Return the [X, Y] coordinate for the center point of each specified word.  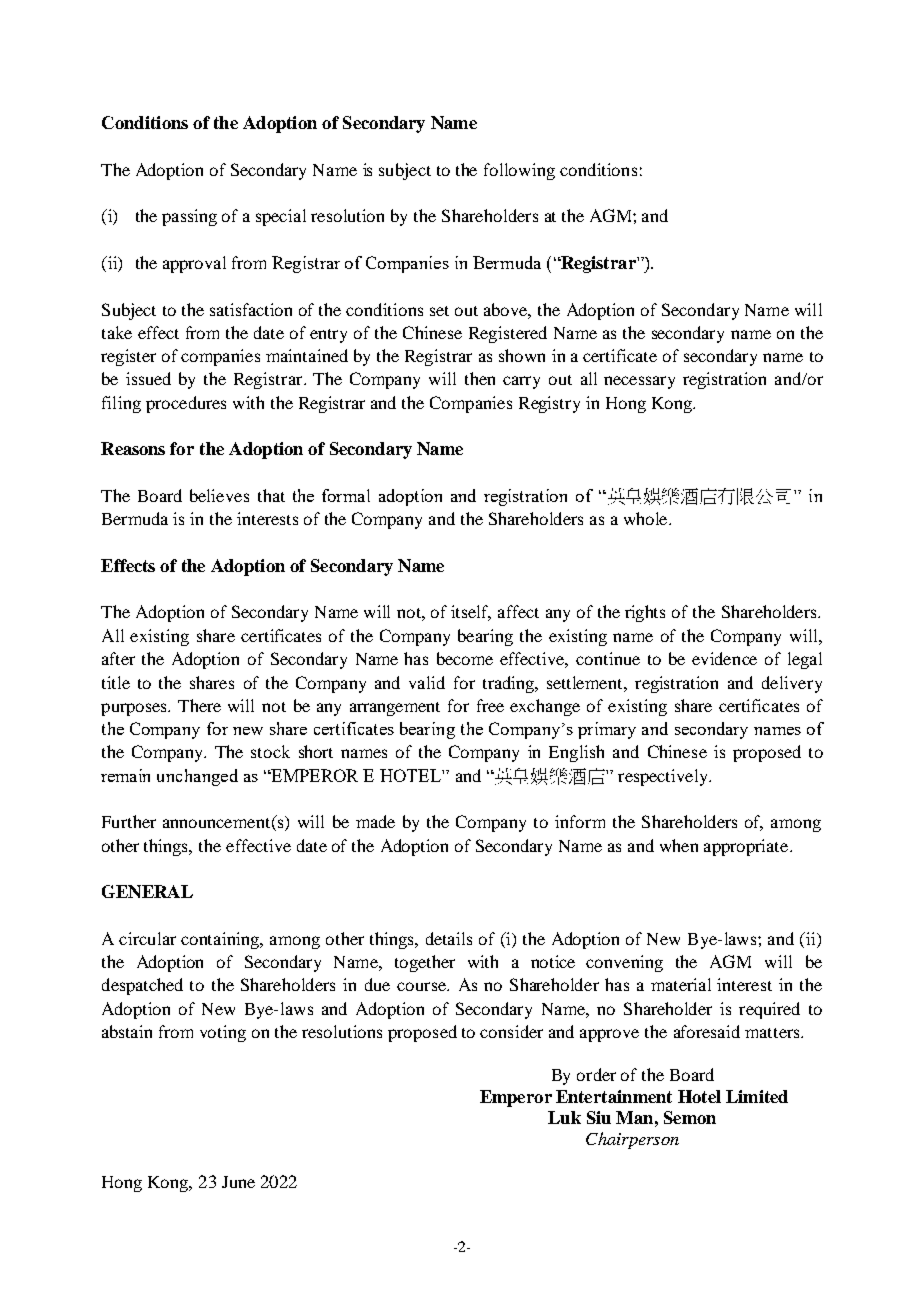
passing [189, 217]
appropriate [747, 847]
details [449, 938]
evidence [724, 658]
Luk [564, 1117]
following [519, 171]
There [199, 705]
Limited [757, 1096]
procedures [186, 404]
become [465, 658]
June [238, 1182]
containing [221, 940]
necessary [639, 382]
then [480, 378]
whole [647, 518]
